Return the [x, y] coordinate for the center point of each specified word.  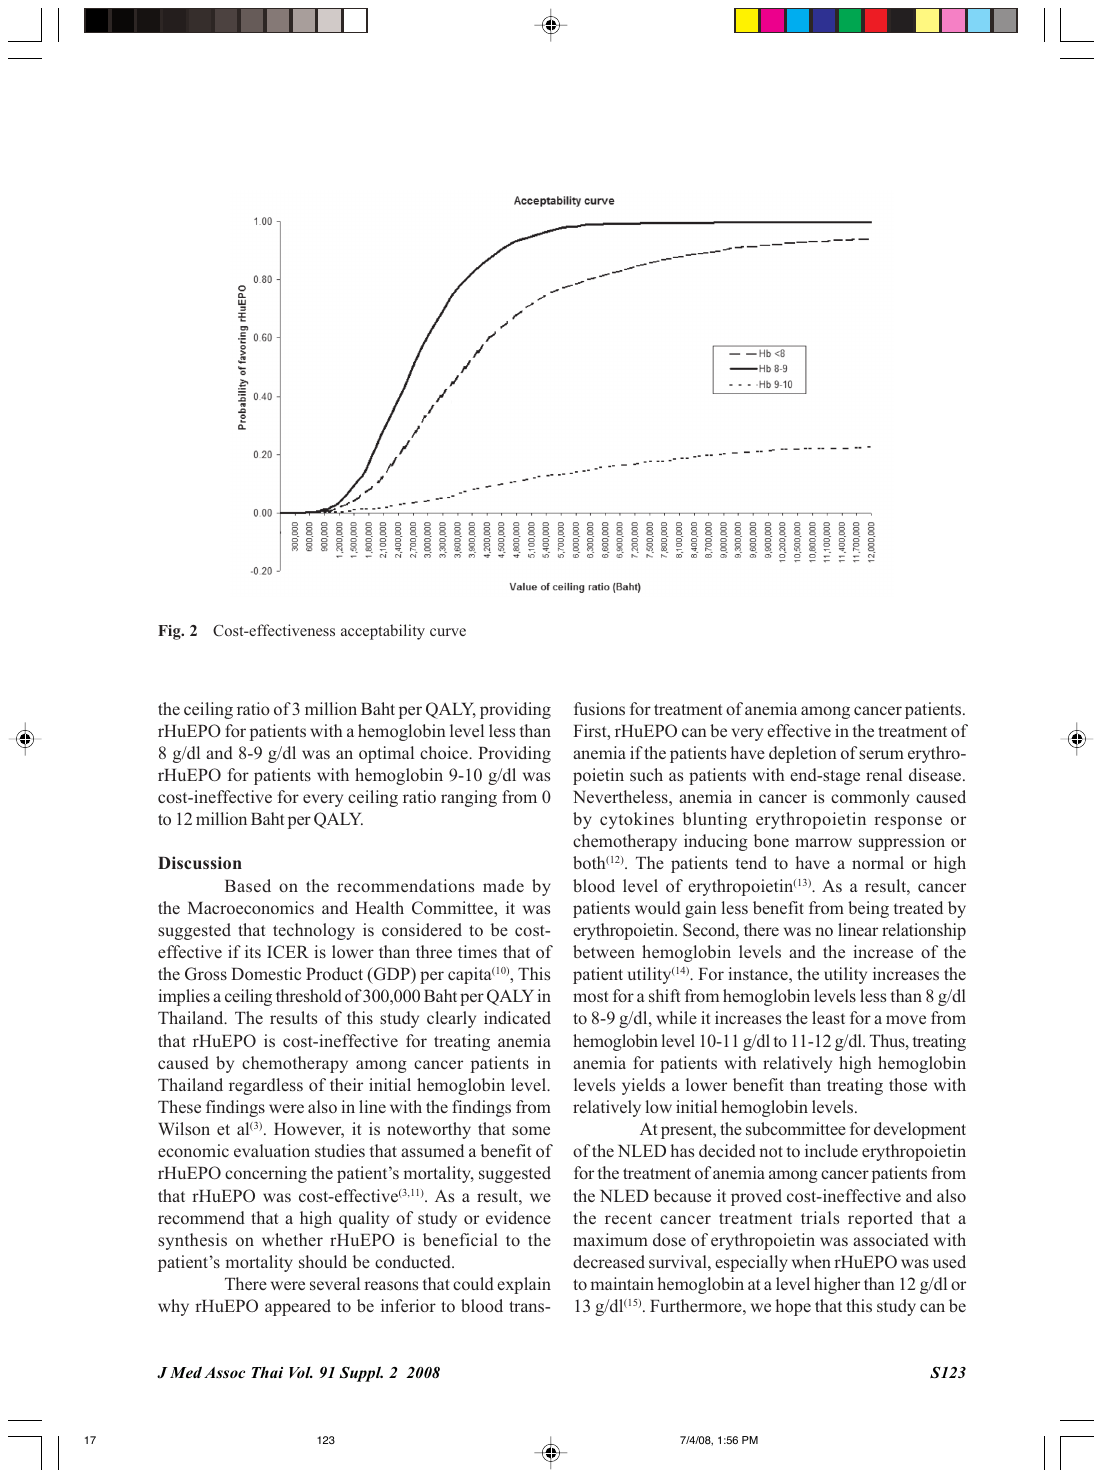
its [253, 951]
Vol [301, 1373]
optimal [386, 754]
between [604, 951]
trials [820, 1217]
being [868, 909]
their [346, 1084]
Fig [170, 632]
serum [881, 754]
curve [448, 632]
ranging [469, 798]
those [908, 1084]
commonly [870, 798]
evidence [518, 1217]
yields [643, 1086]
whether [292, 1239]
